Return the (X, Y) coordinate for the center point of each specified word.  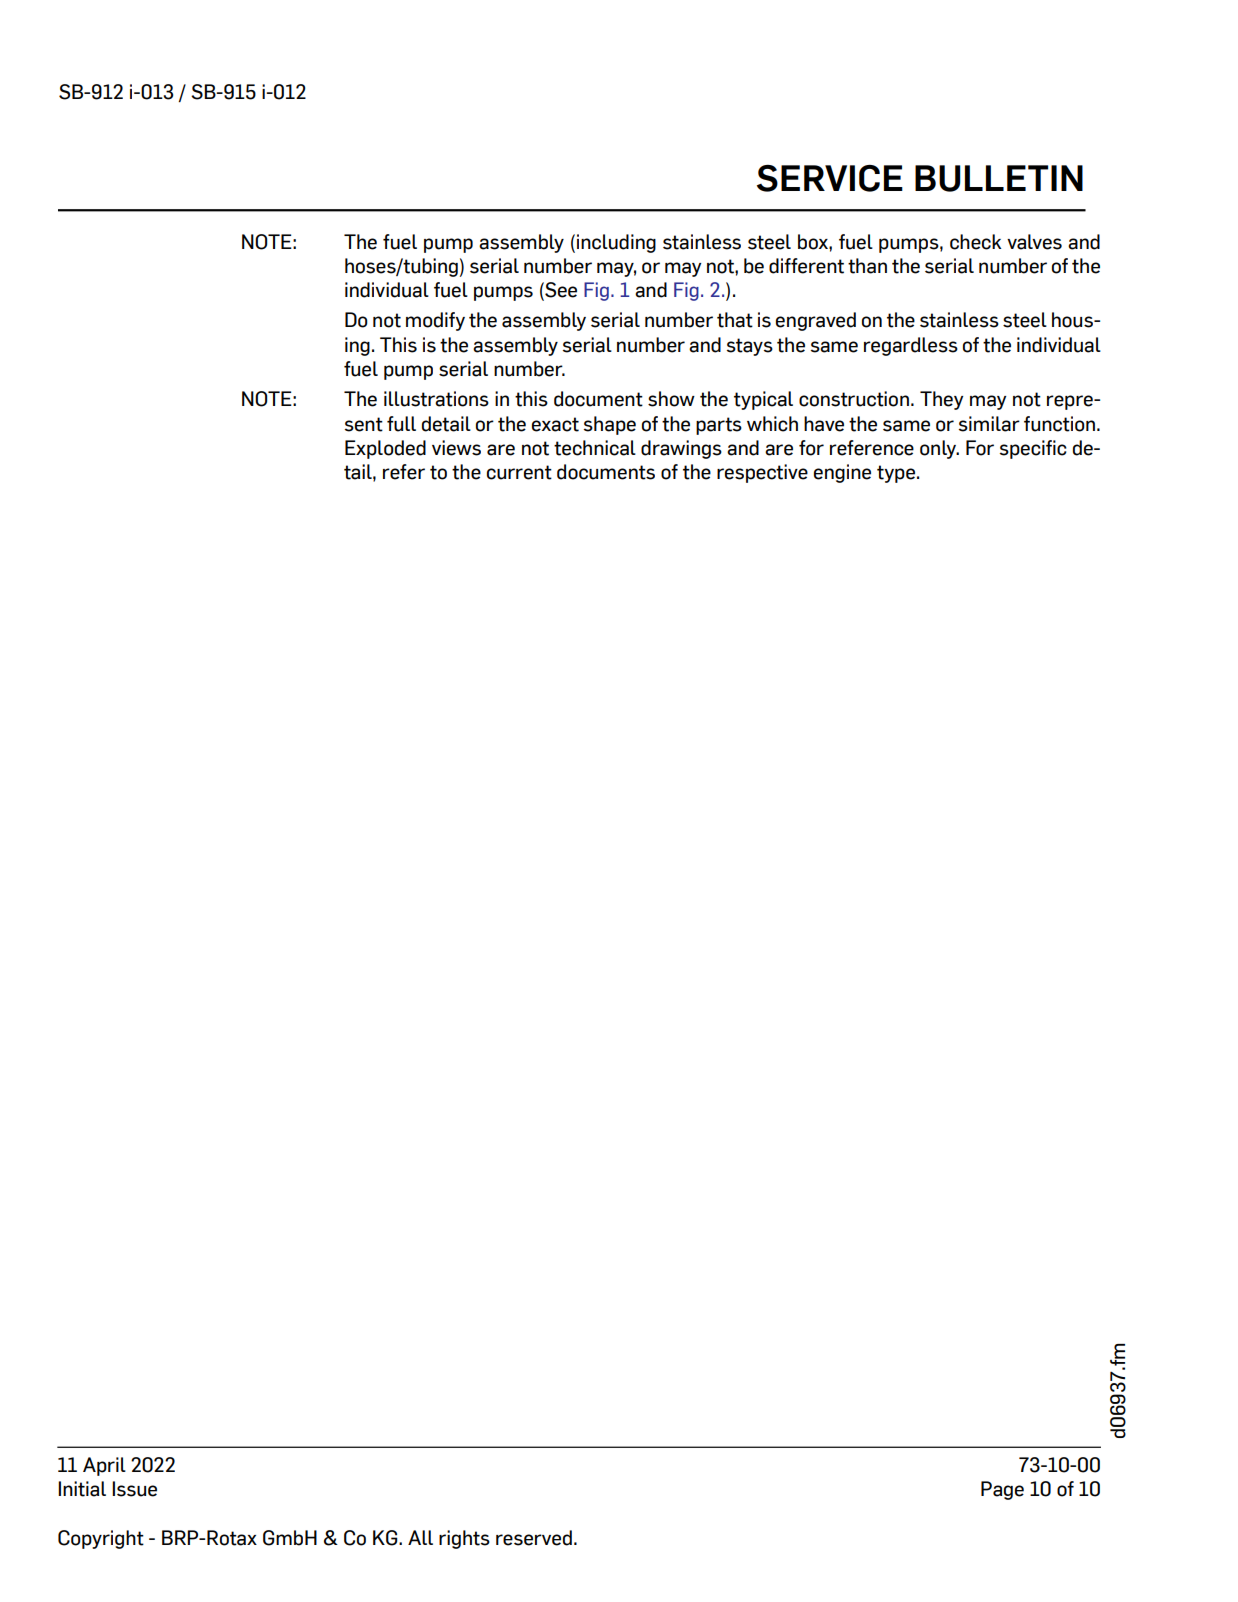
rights (464, 1539)
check (975, 242)
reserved (534, 1538)
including (616, 243)
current (519, 472)
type (896, 474)
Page (1002, 1490)
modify (435, 321)
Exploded (385, 449)
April (104, 1466)
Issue (134, 1489)
